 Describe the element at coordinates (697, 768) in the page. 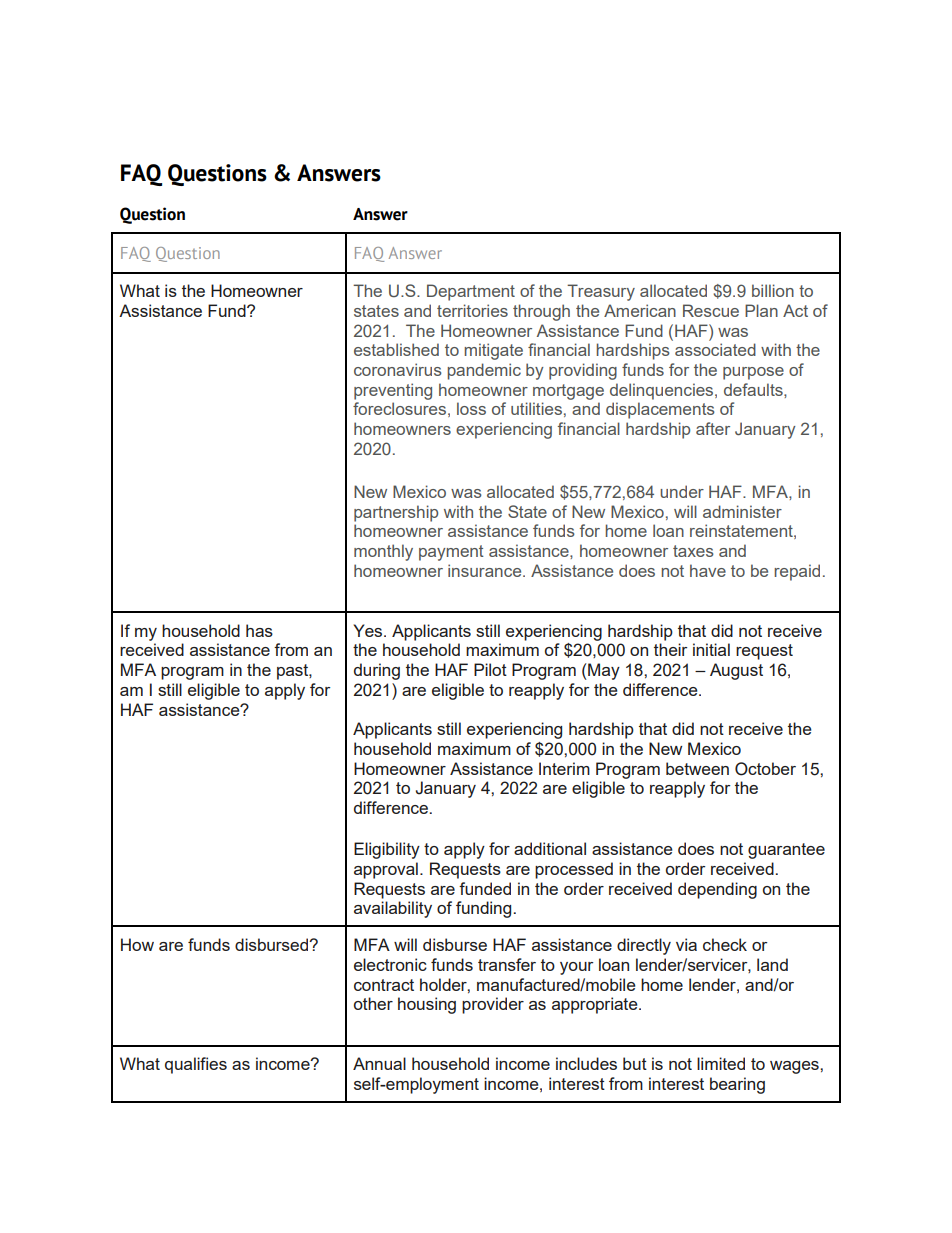

I see `between` at that location.
